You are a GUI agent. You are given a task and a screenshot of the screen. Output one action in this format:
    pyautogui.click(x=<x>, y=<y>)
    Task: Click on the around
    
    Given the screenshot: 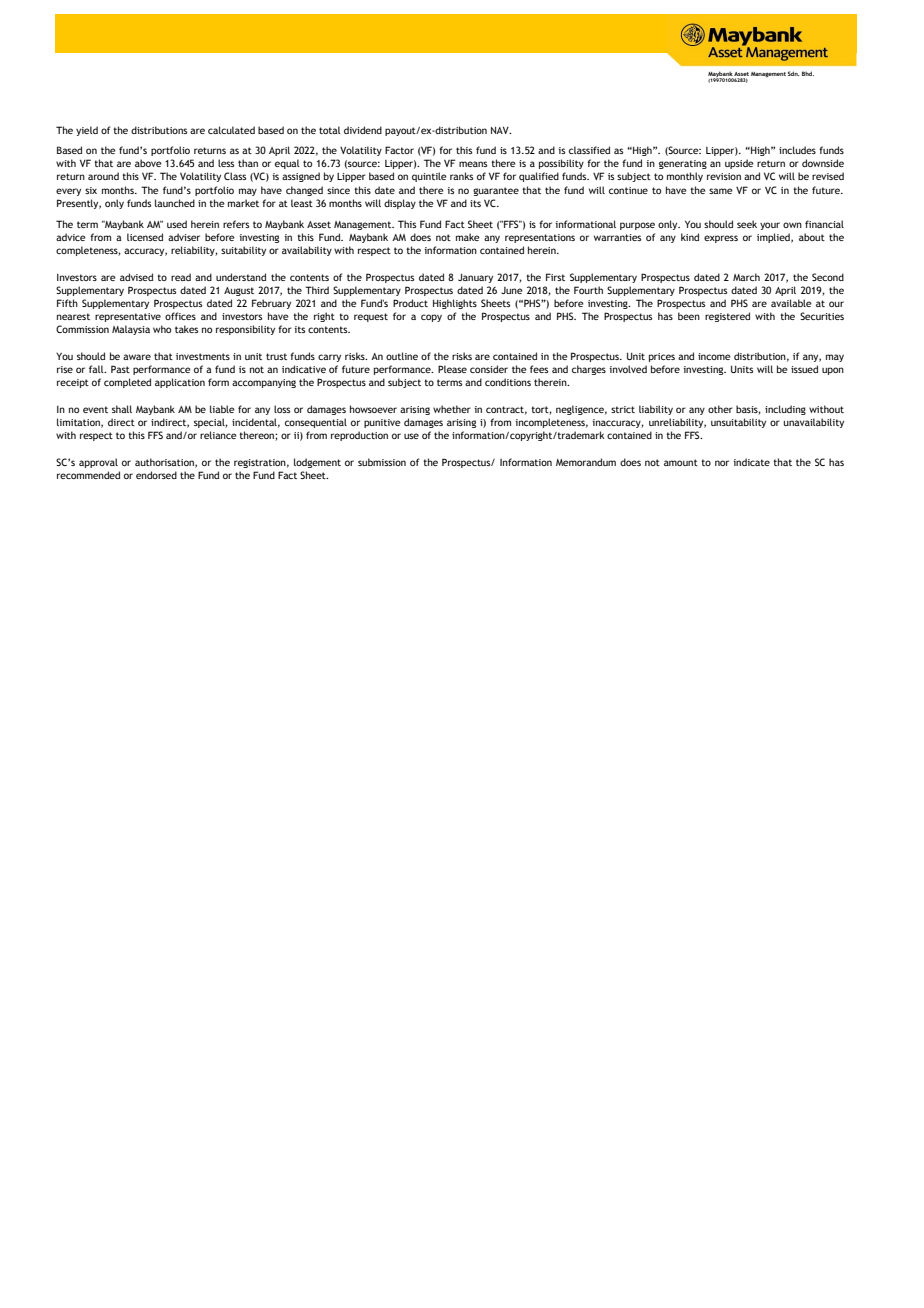 What is the action you would take?
    pyautogui.click(x=103, y=176)
